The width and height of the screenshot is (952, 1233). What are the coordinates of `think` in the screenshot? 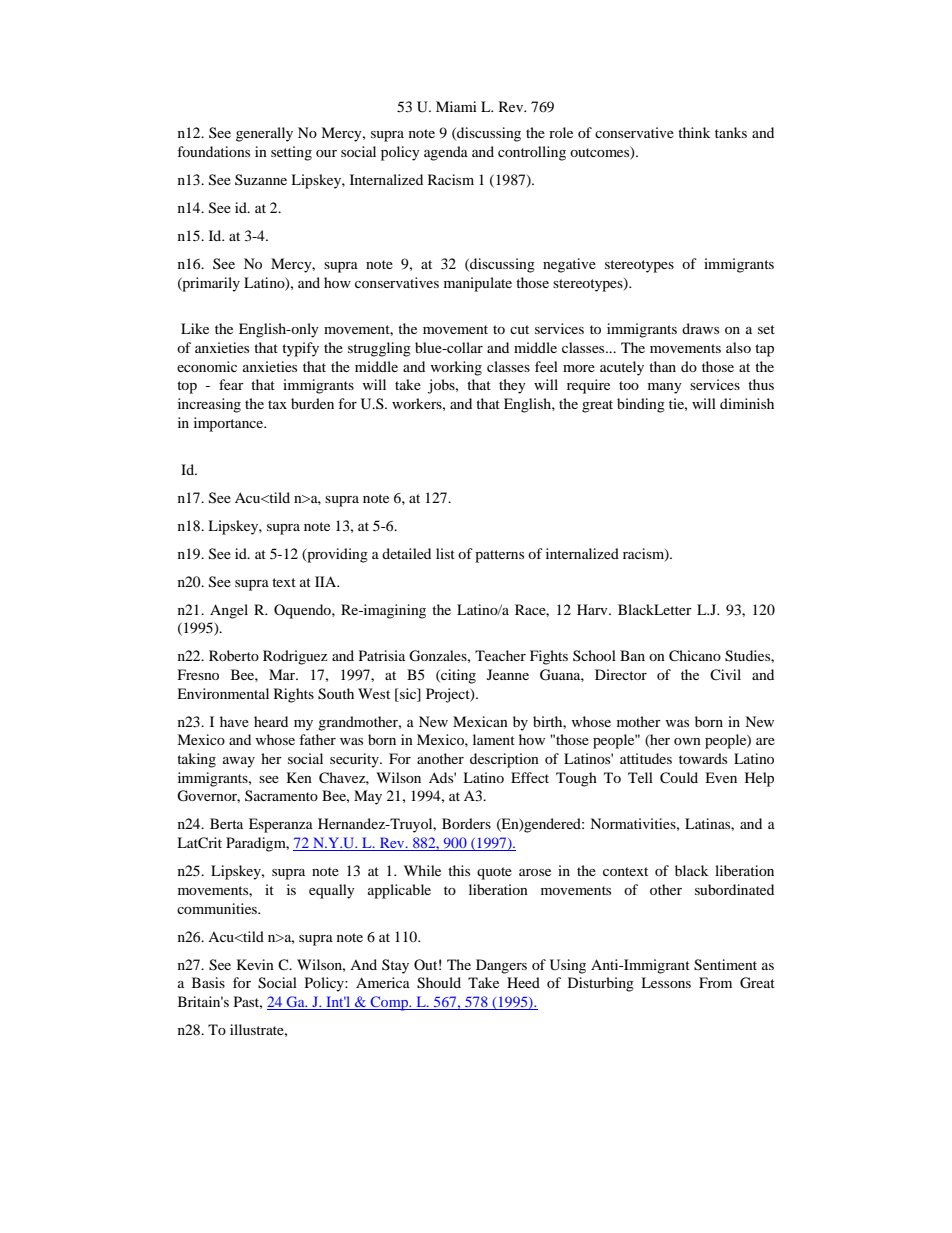 It's located at (694, 132).
